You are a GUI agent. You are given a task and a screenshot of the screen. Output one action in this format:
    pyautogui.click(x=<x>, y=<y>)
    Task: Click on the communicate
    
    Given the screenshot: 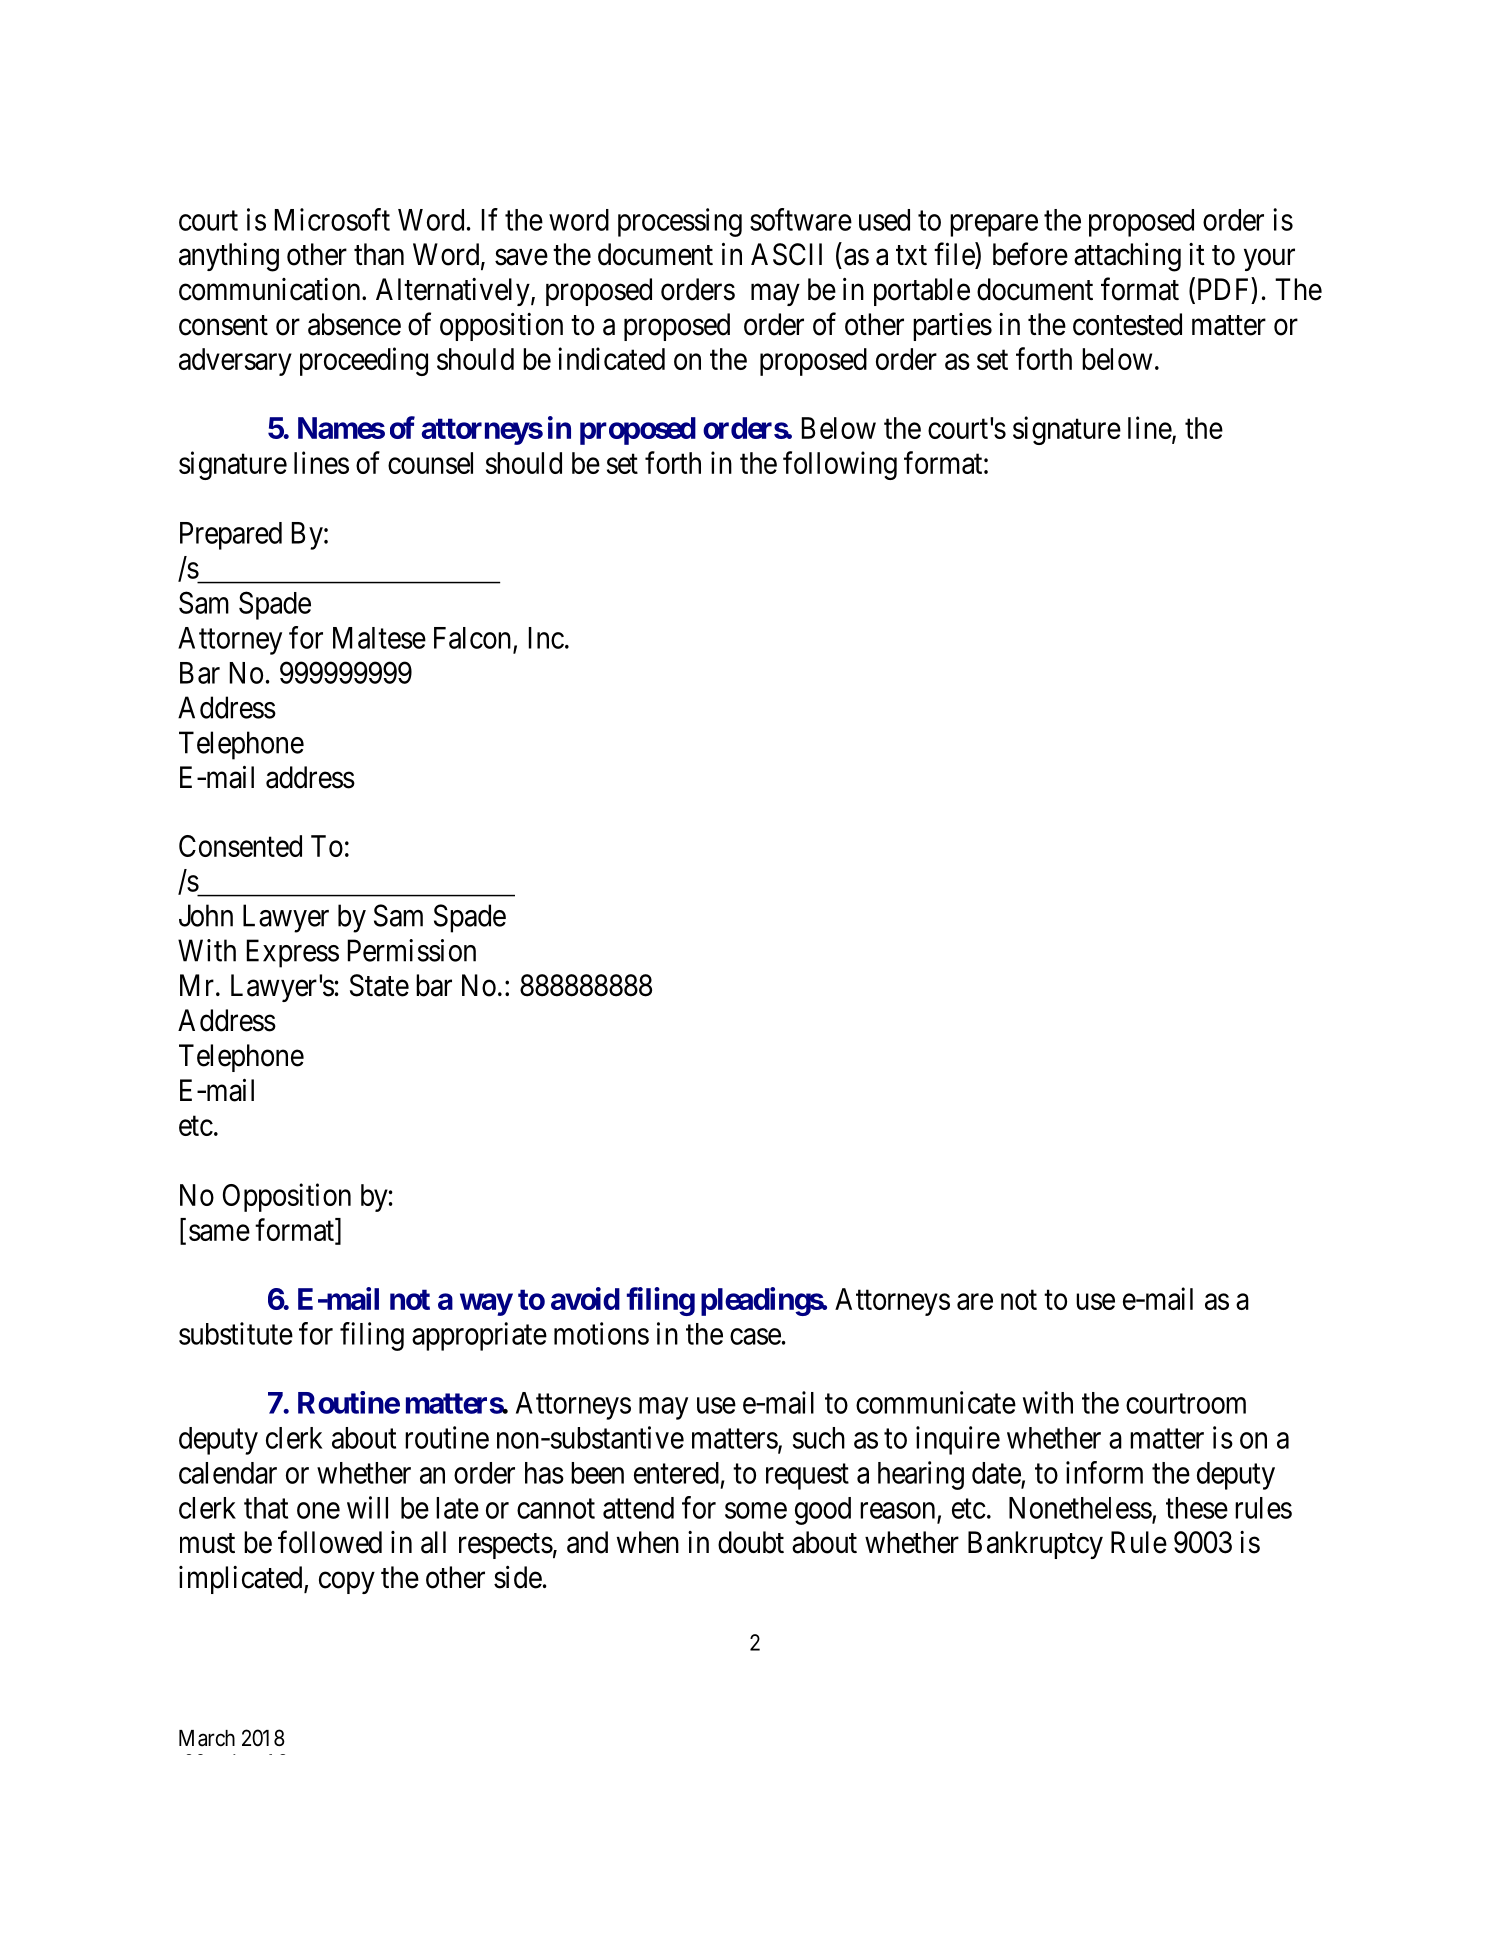 What is the action you would take?
    pyautogui.click(x=936, y=1402)
